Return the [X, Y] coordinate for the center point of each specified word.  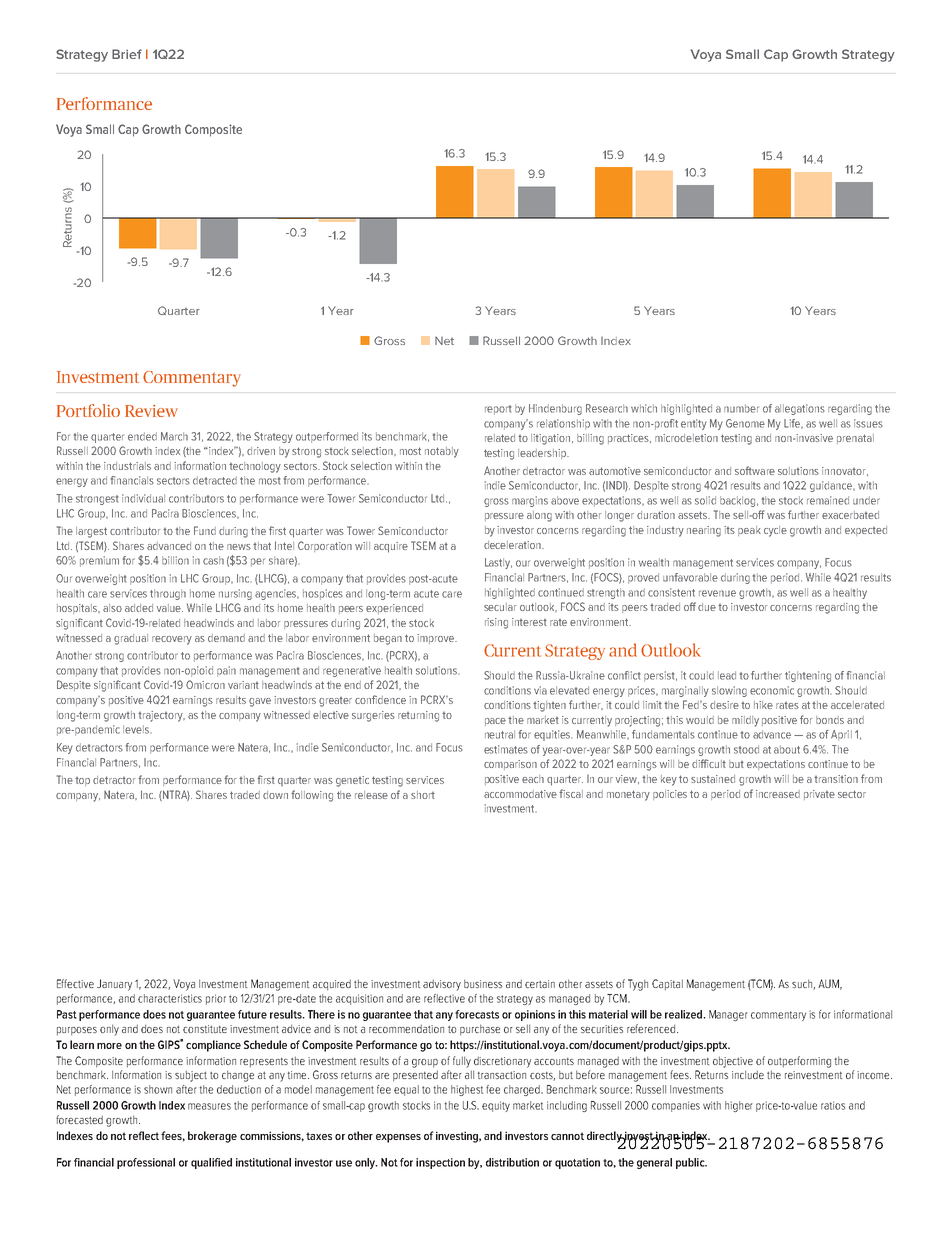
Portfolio [88, 410]
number [741, 408]
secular [500, 607]
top [82, 781]
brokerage [212, 1137]
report [498, 410]
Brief [127, 54]
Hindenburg [555, 409]
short [423, 795]
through [168, 594]
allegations [800, 409]
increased [778, 794]
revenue [717, 593]
